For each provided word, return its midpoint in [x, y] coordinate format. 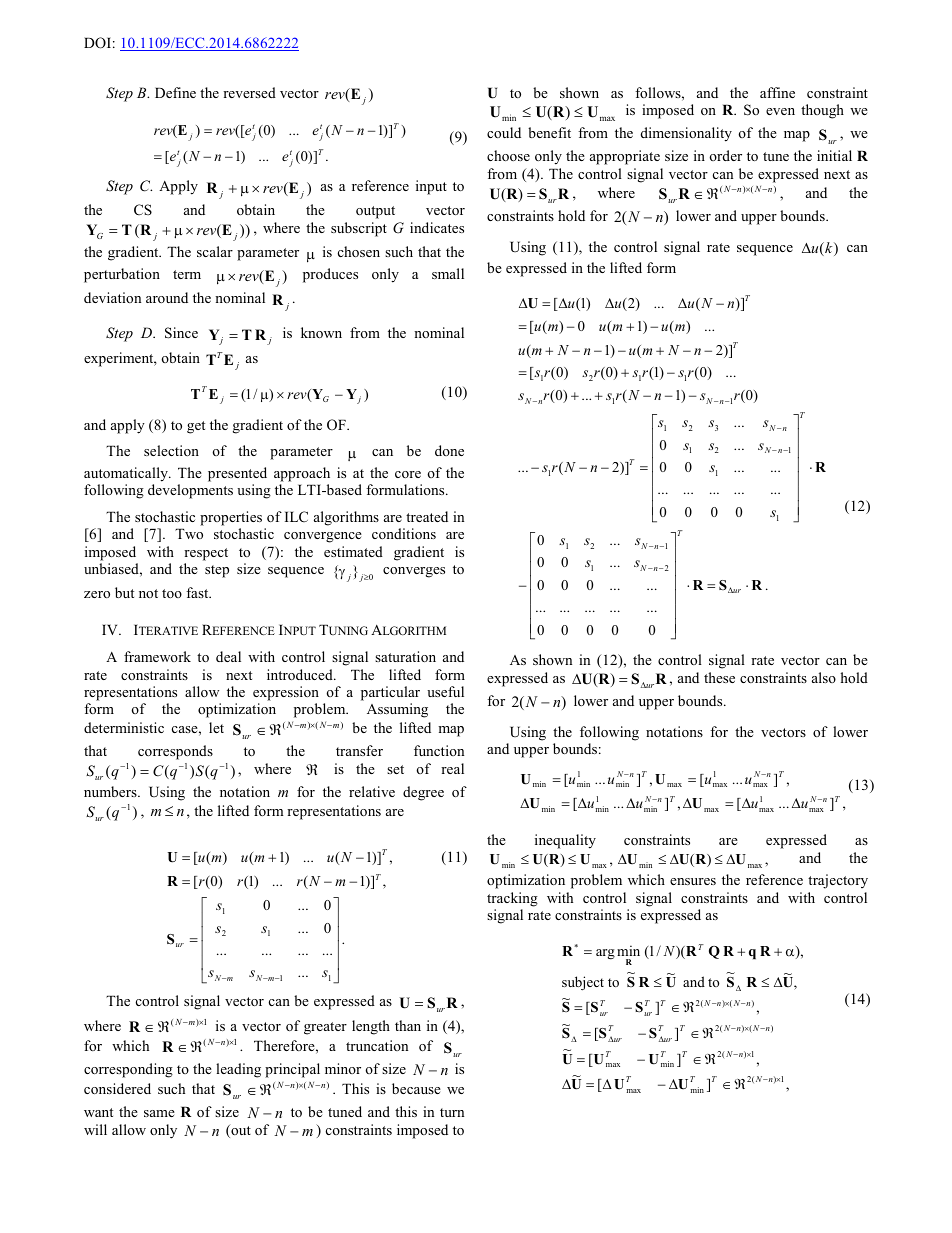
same [159, 1113]
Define [175, 92]
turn [452, 1112]
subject [583, 983]
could [504, 132]
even [780, 111]
